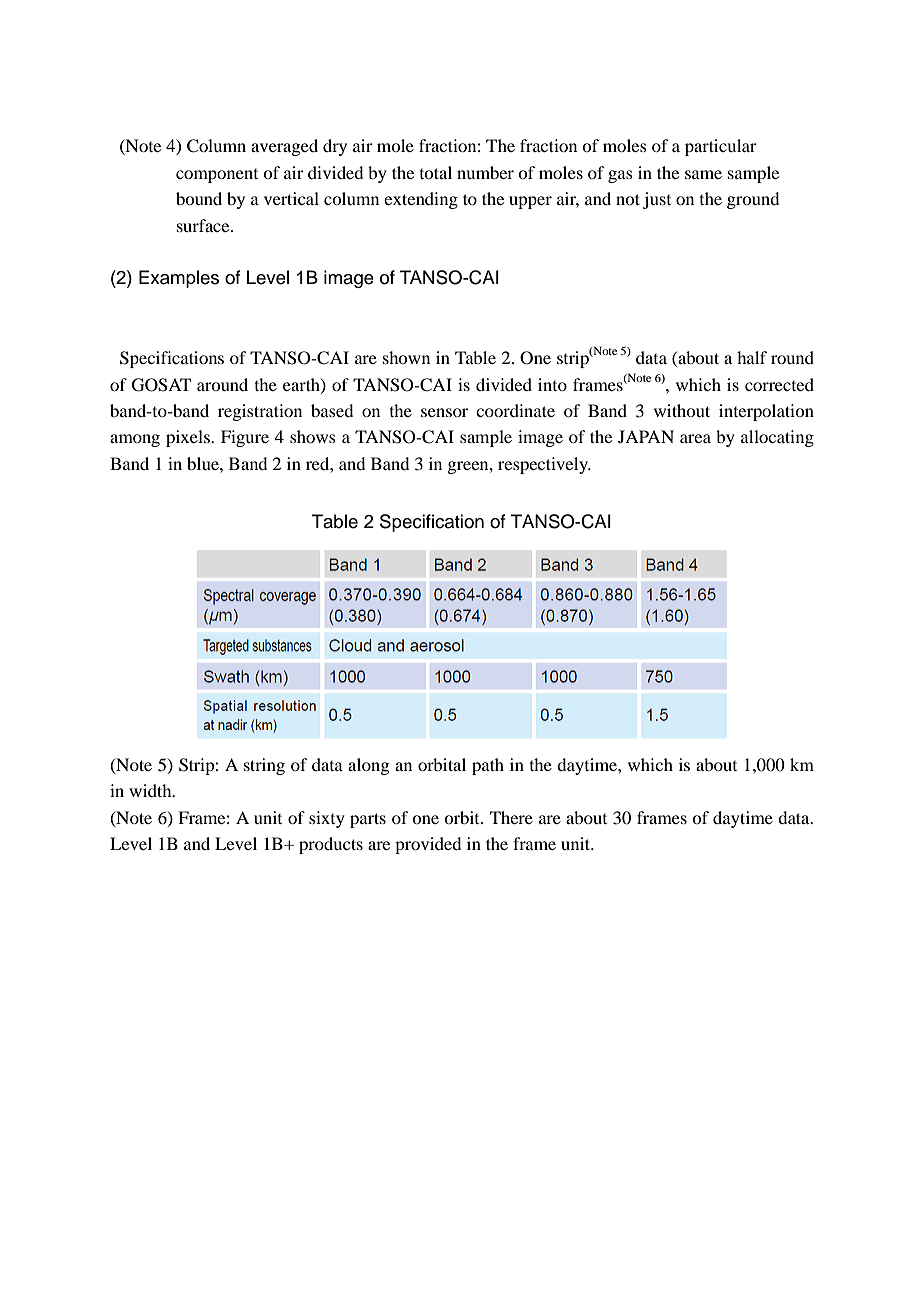 This screenshot has height=1308, width=924. Describe the element at coordinates (151, 790) in the screenshot. I see `width` at that location.
